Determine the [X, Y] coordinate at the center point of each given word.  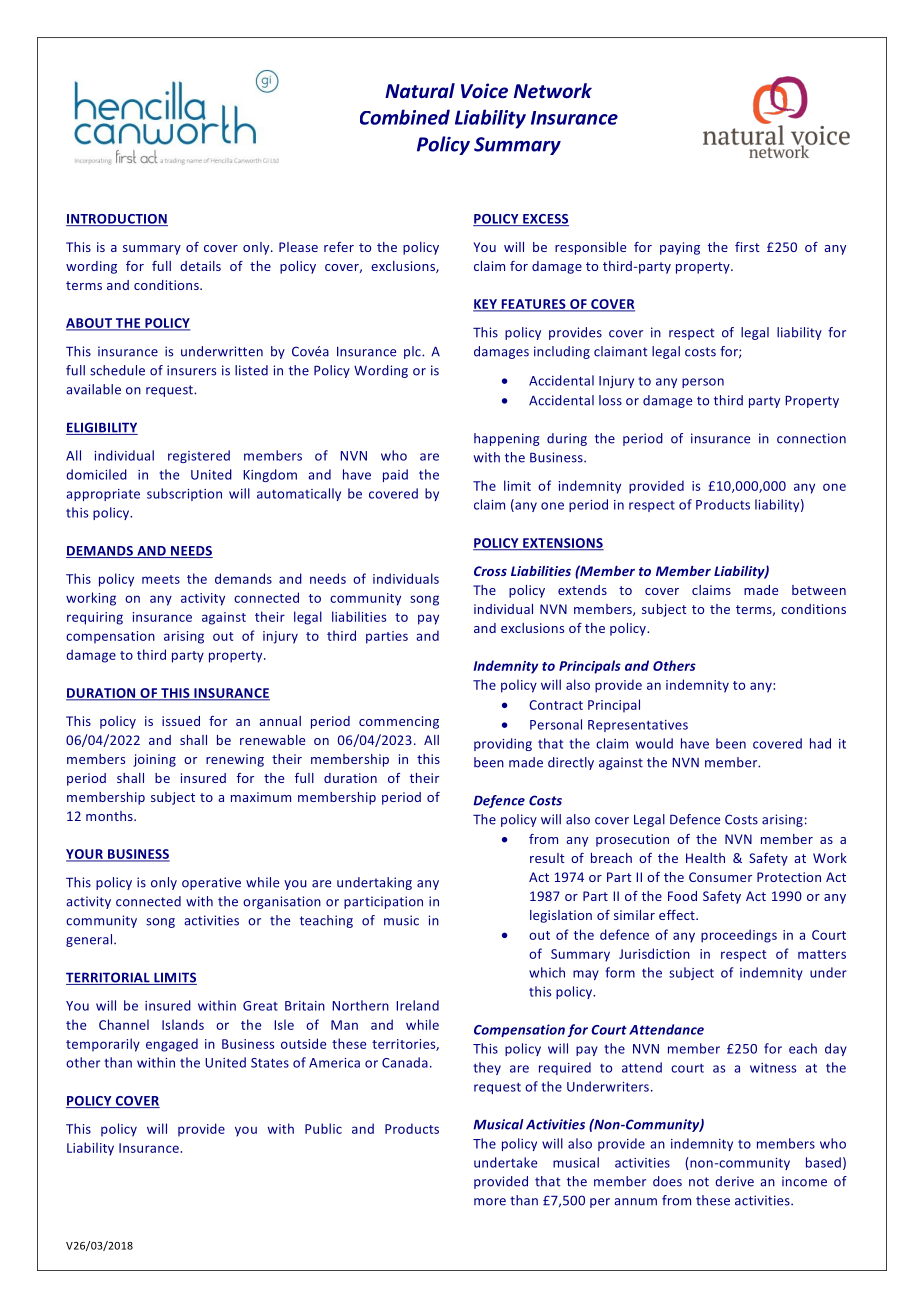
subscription [184, 494]
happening [507, 439]
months [110, 816]
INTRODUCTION [117, 220]
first [747, 247]
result [547, 858]
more [490, 1202]
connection [811, 438]
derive [734, 1181]
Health [705, 858]
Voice [484, 91]
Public [323, 1128]
